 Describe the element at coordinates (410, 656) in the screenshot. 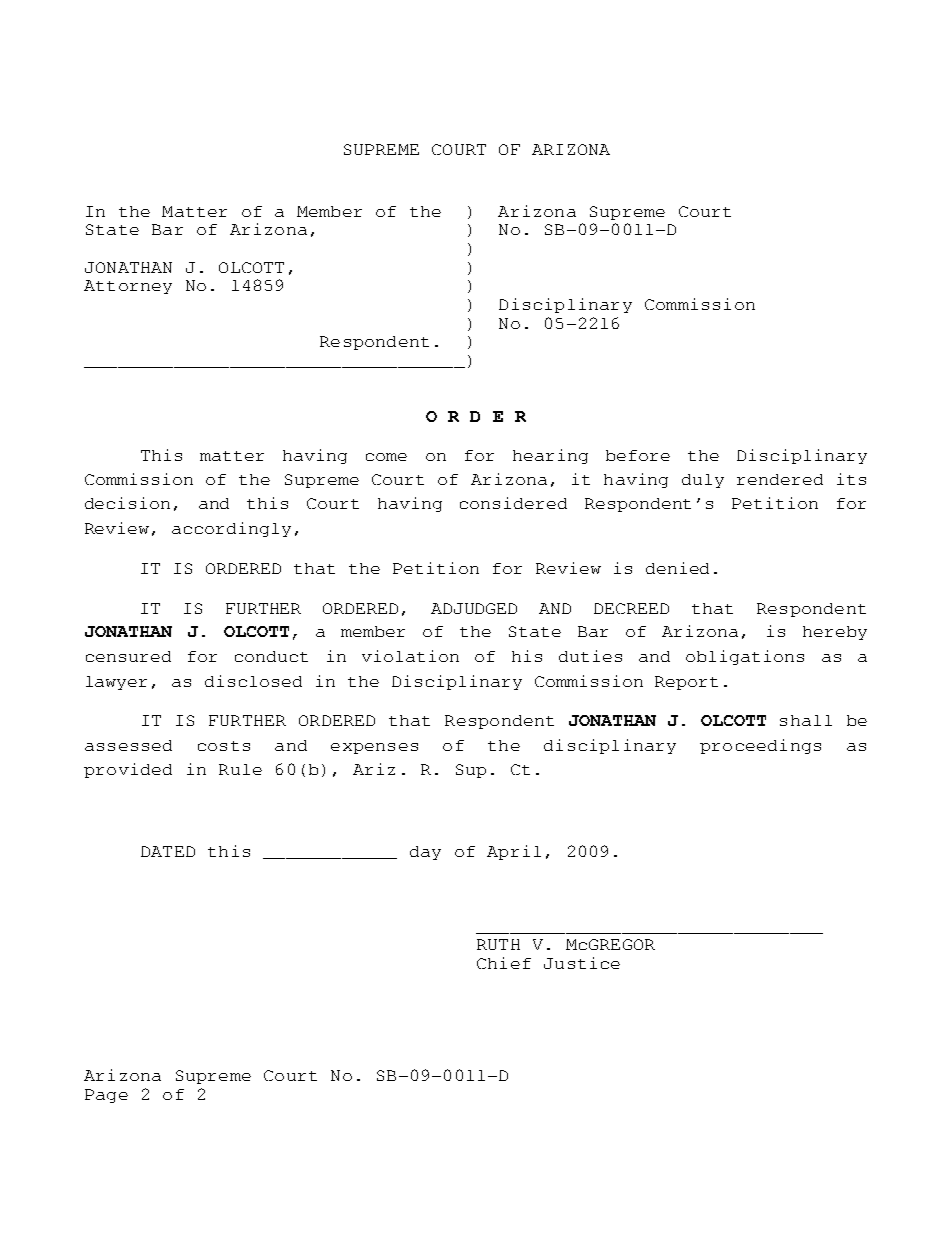

I see `violation` at that location.
